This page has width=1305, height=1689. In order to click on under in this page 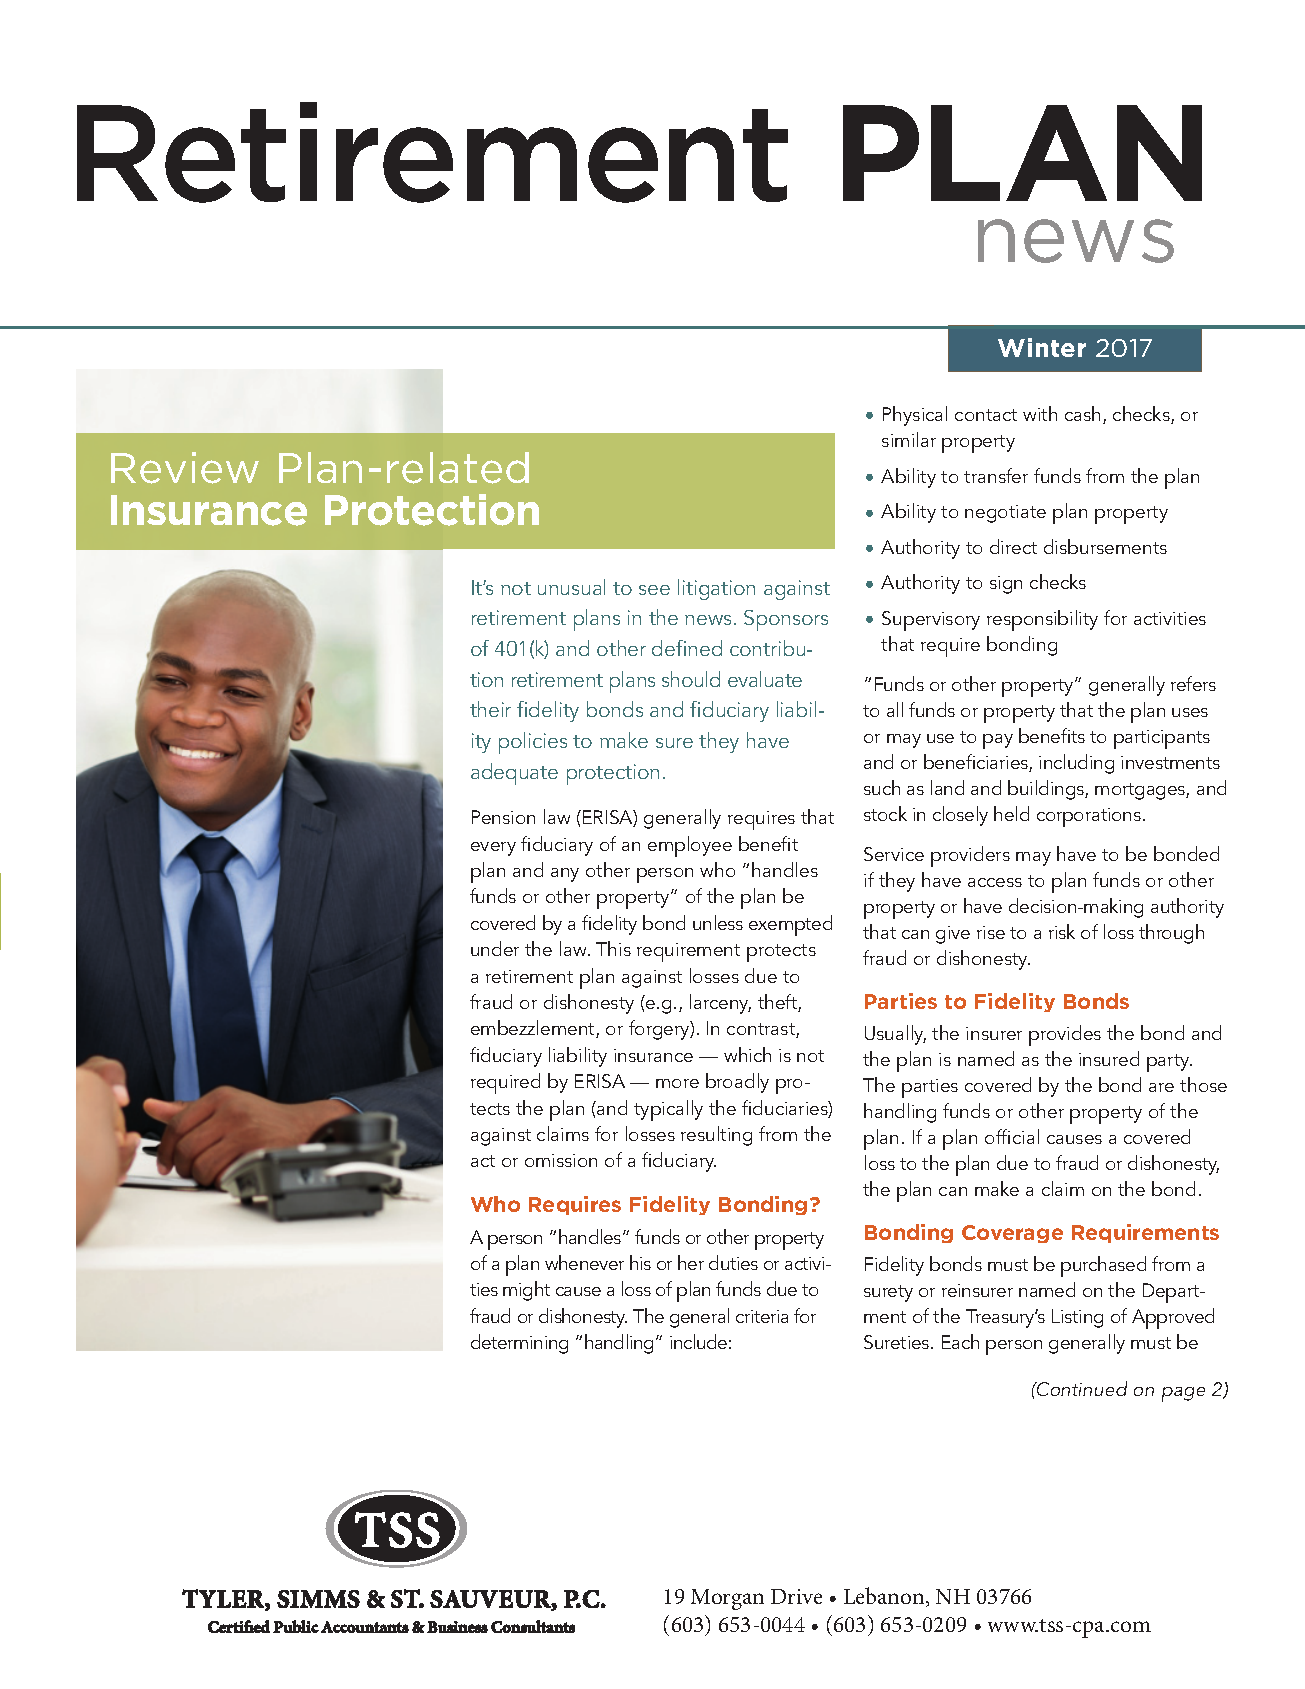, I will do `click(495, 948)`.
